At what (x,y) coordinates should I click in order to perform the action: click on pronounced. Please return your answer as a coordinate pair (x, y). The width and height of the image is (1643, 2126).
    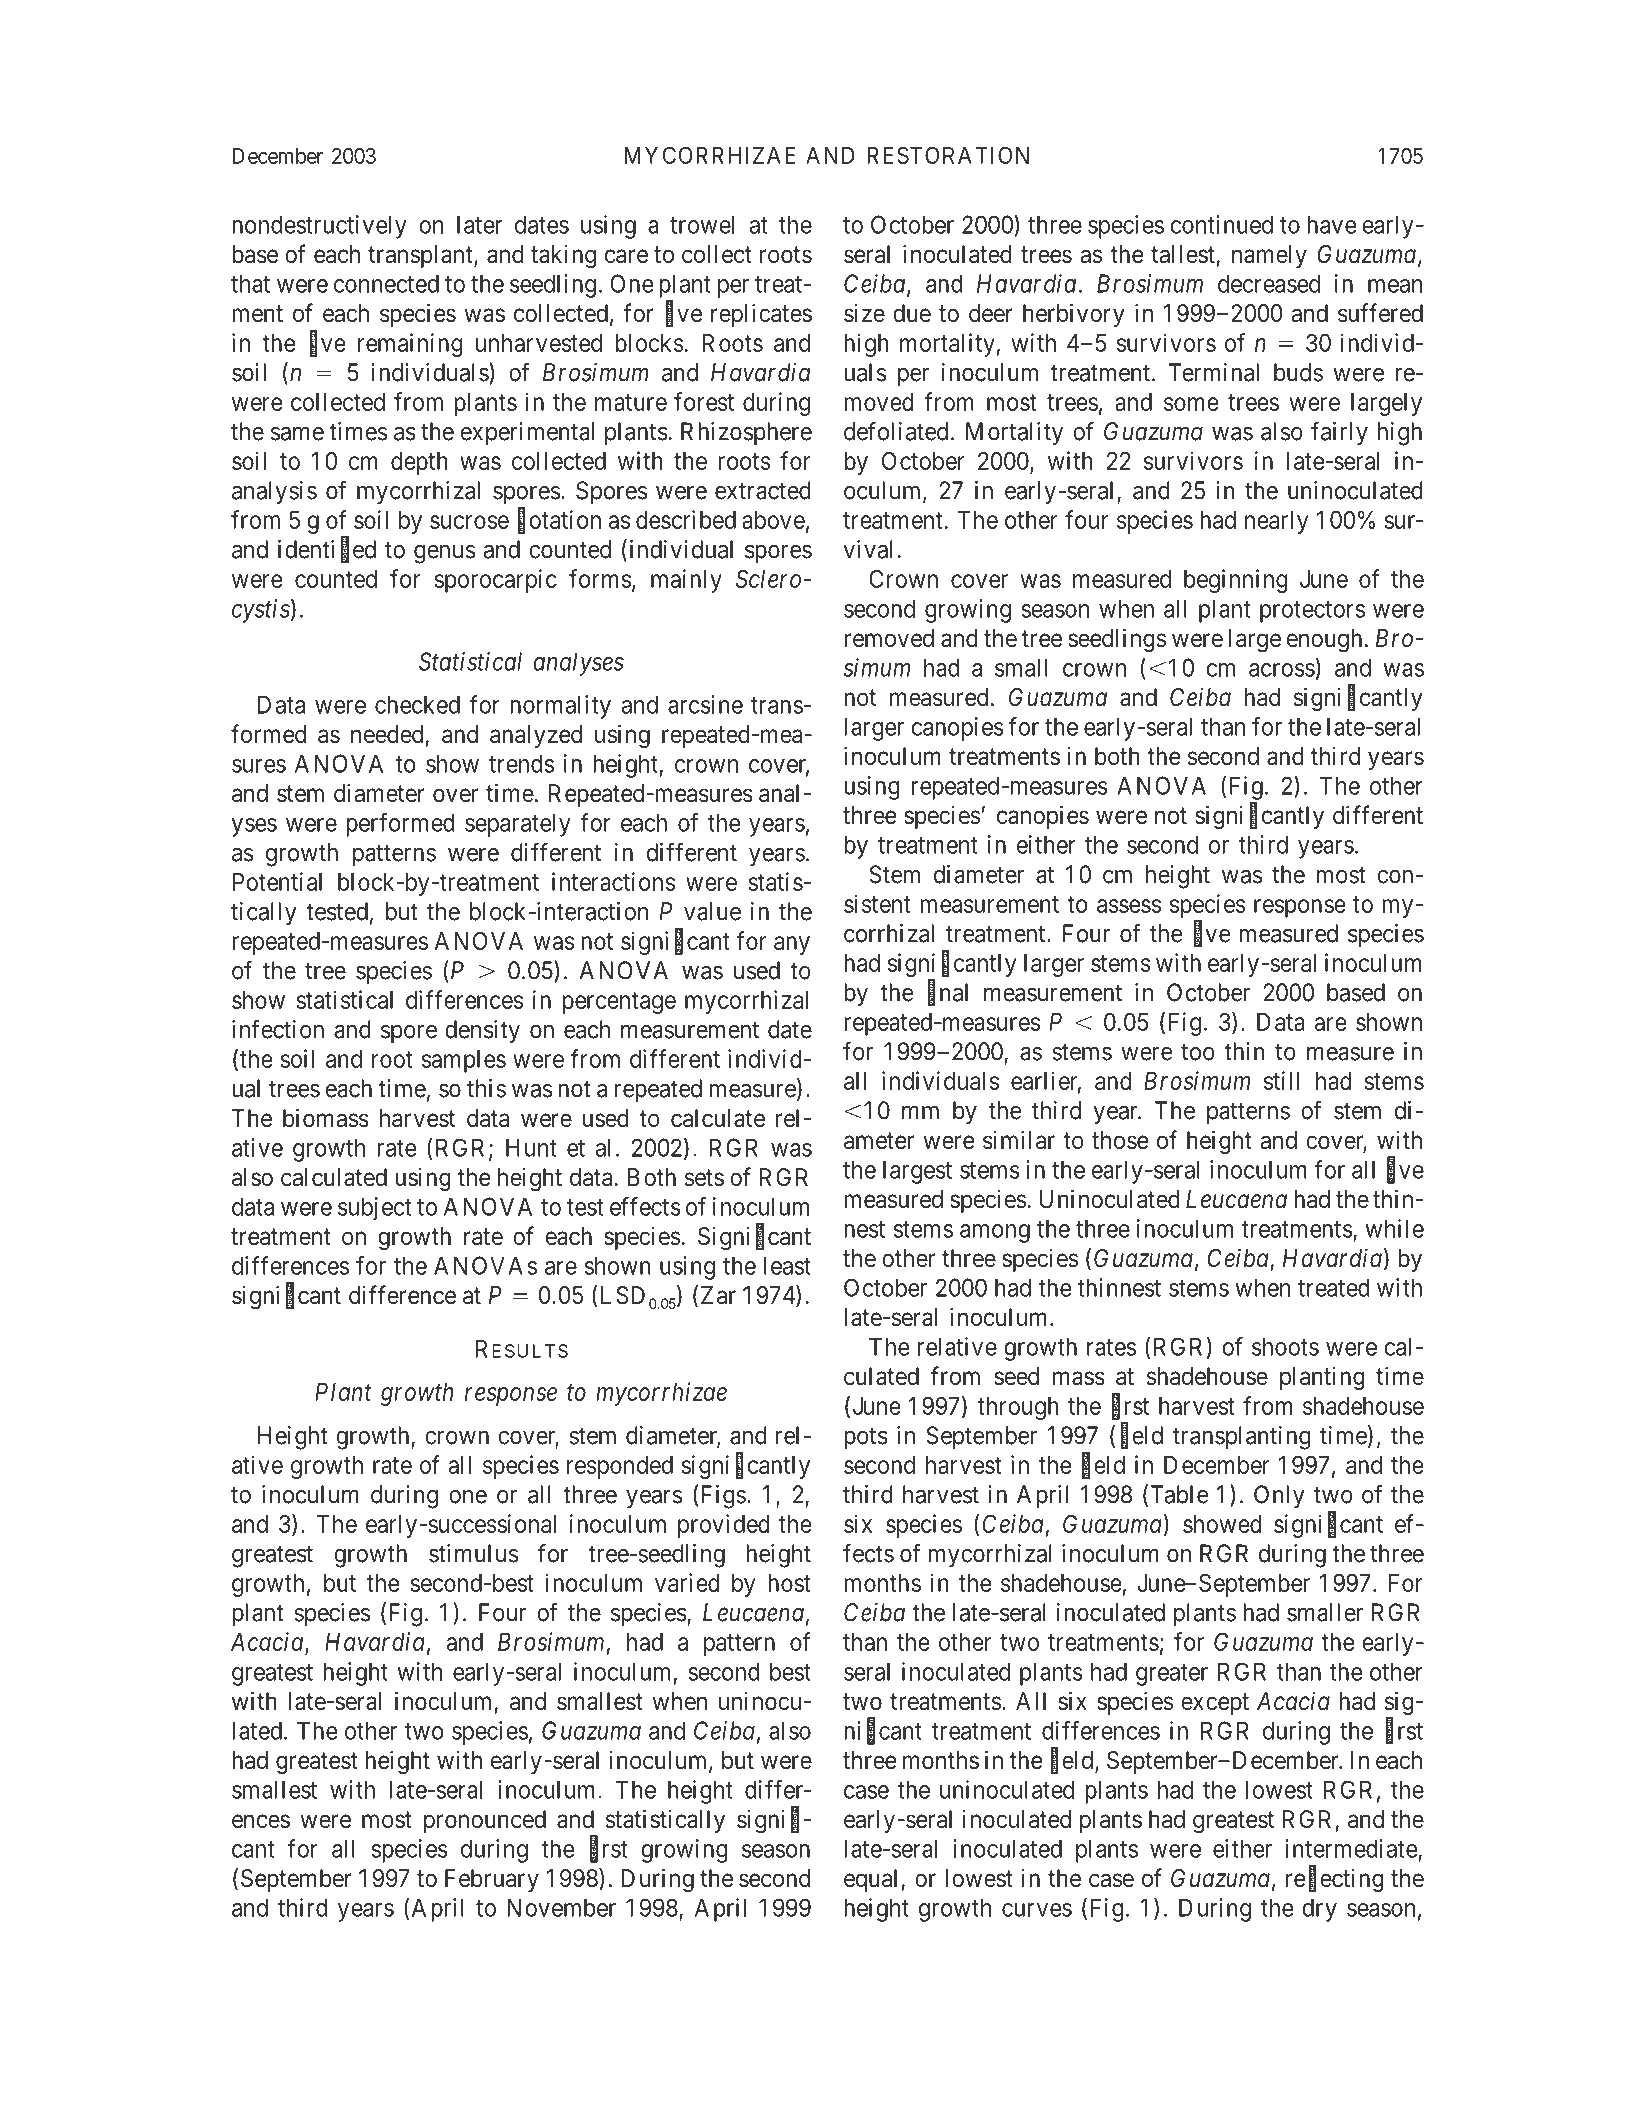
    Looking at the image, I should click on (485, 1821).
